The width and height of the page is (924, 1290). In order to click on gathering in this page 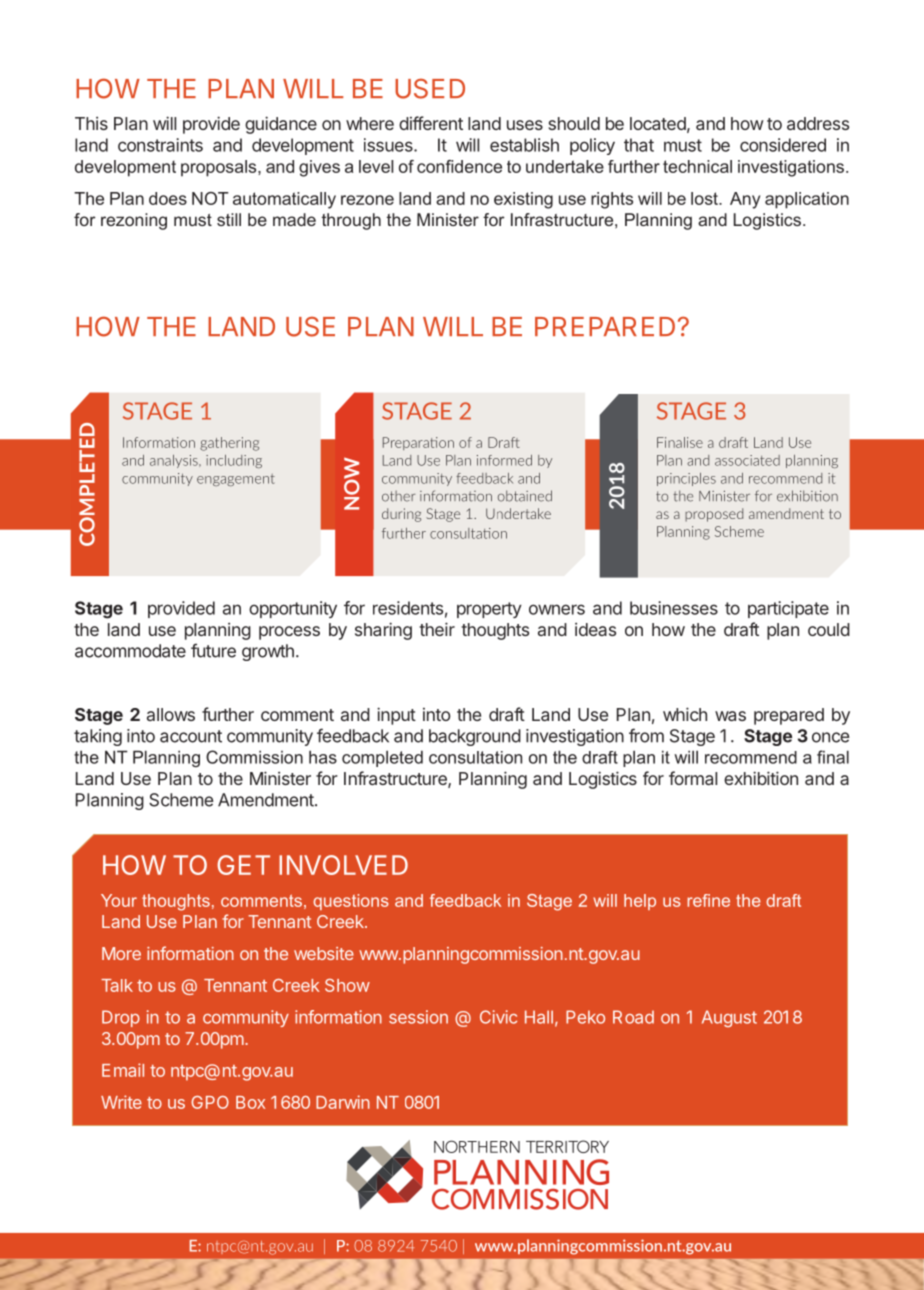, I will do `click(229, 444)`.
